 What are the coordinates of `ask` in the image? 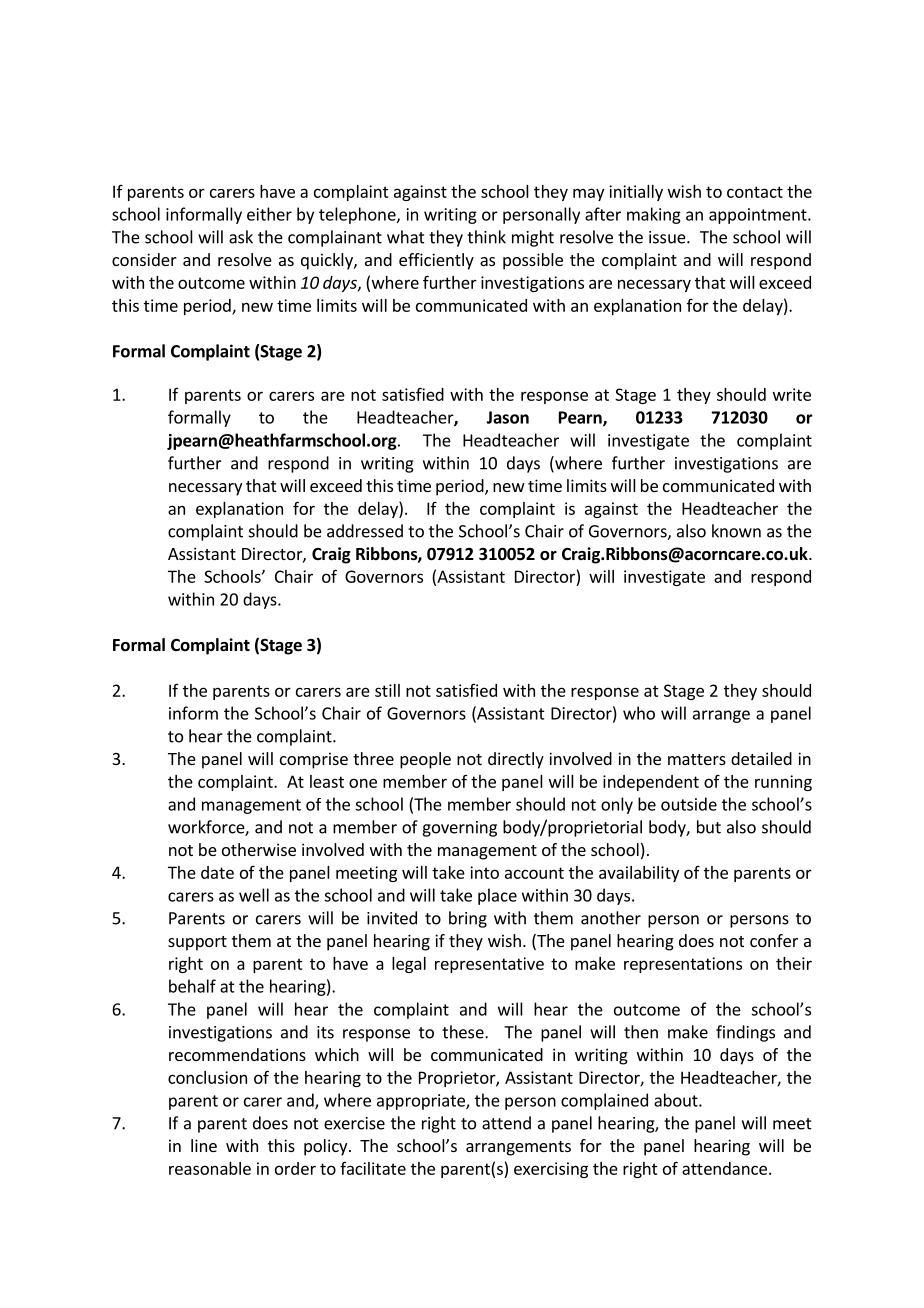 It's located at (241, 237).
